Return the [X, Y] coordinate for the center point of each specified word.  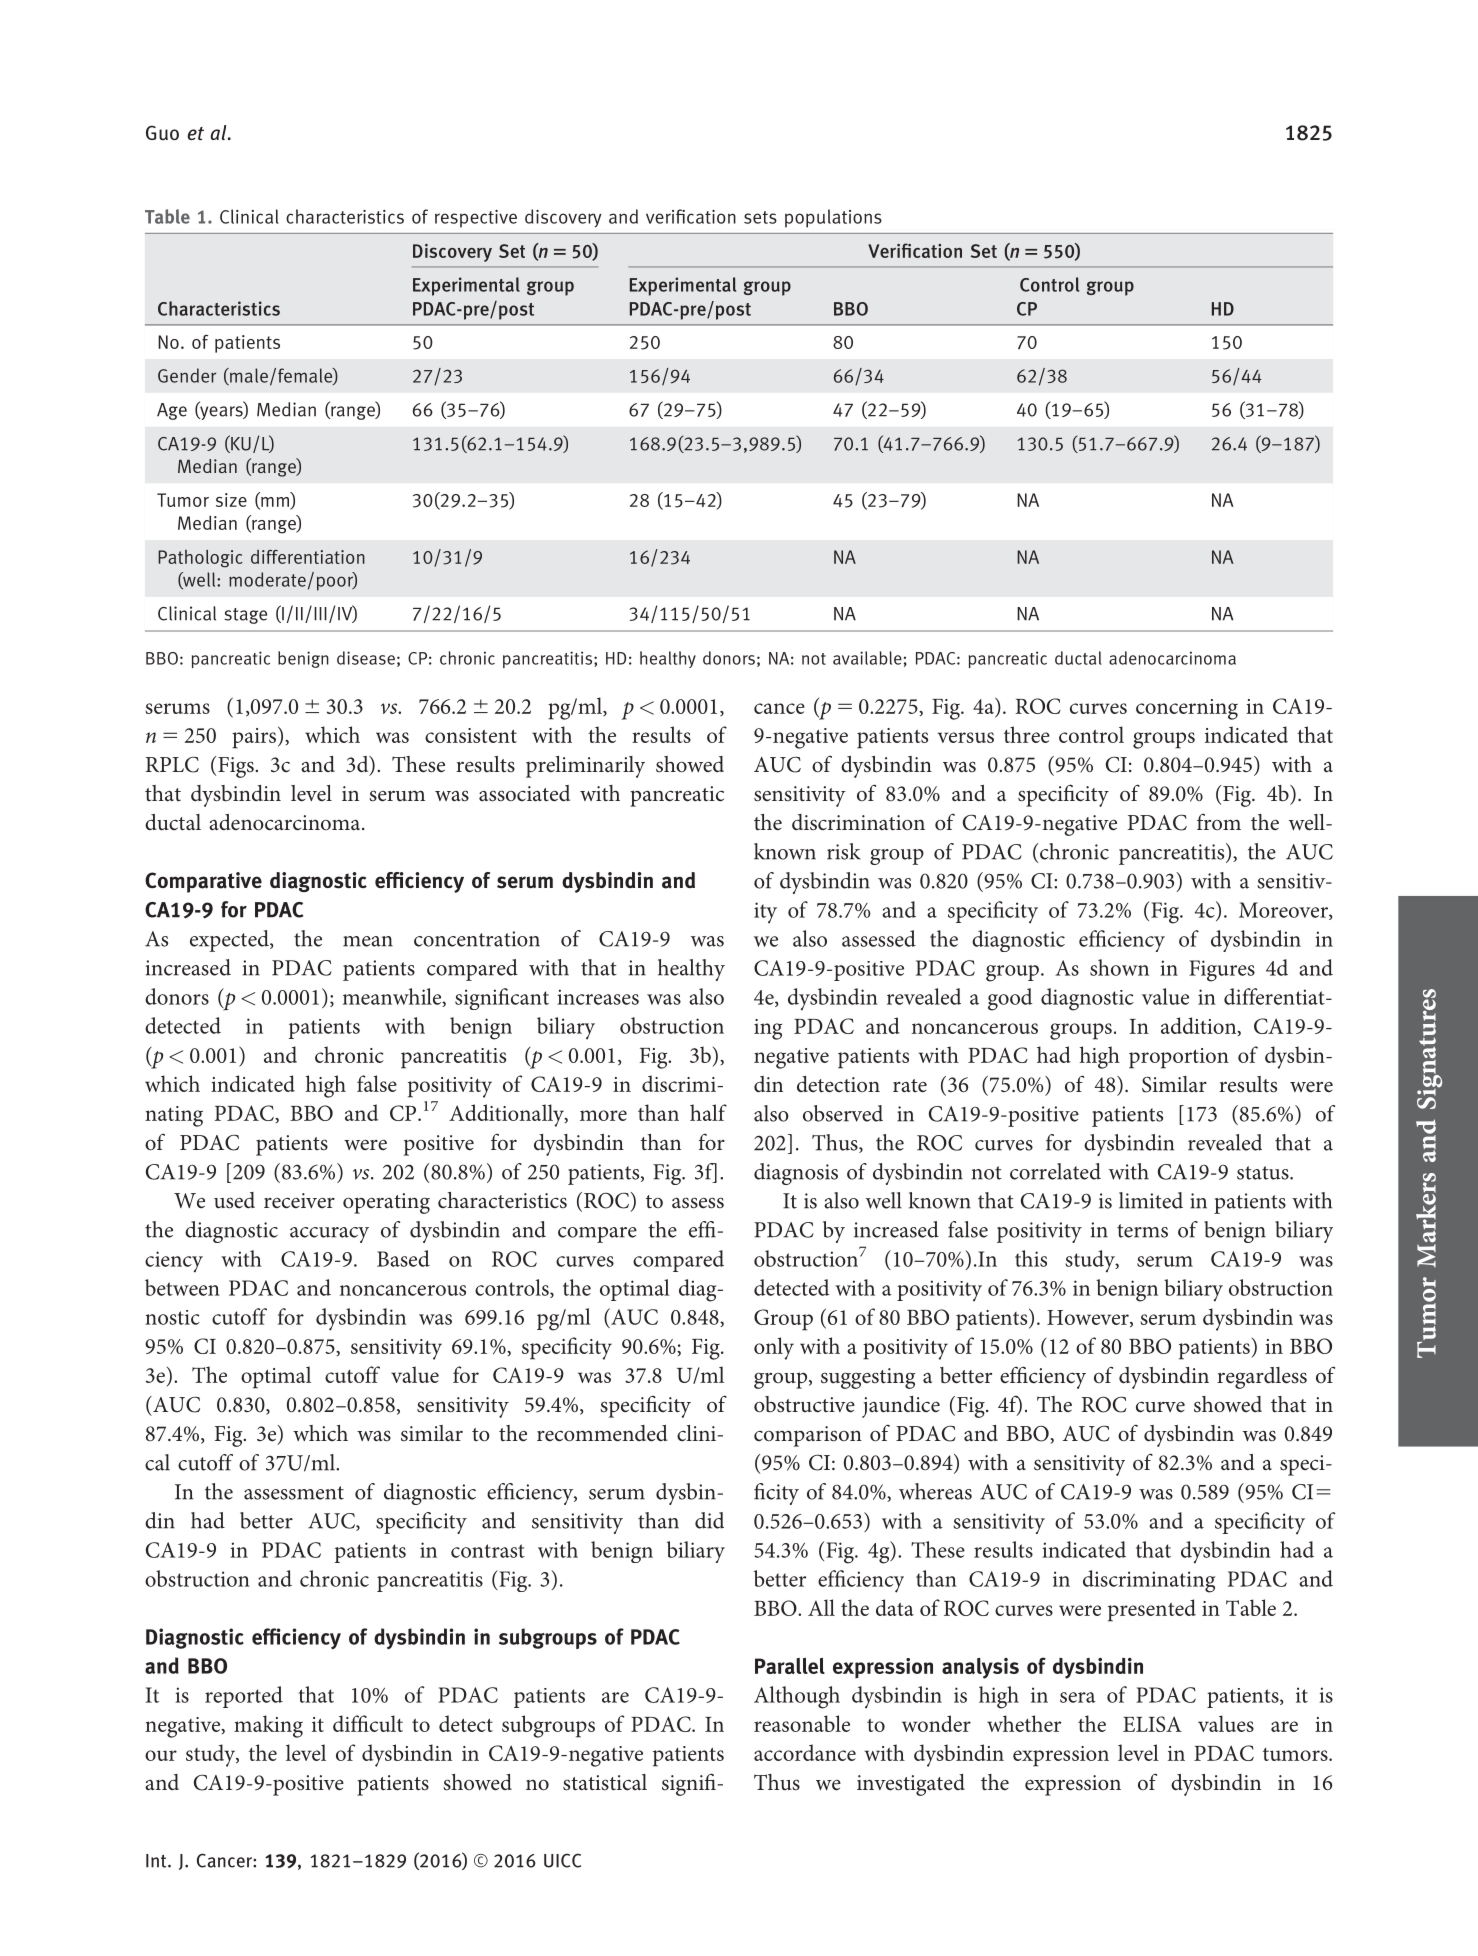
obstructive [804, 1404]
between [182, 1287]
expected [230, 941]
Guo [162, 133]
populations [833, 218]
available [867, 658]
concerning [1187, 709]
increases [598, 997]
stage [245, 616]
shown [1119, 967]
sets [760, 217]
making [268, 1726]
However [1089, 1318]
